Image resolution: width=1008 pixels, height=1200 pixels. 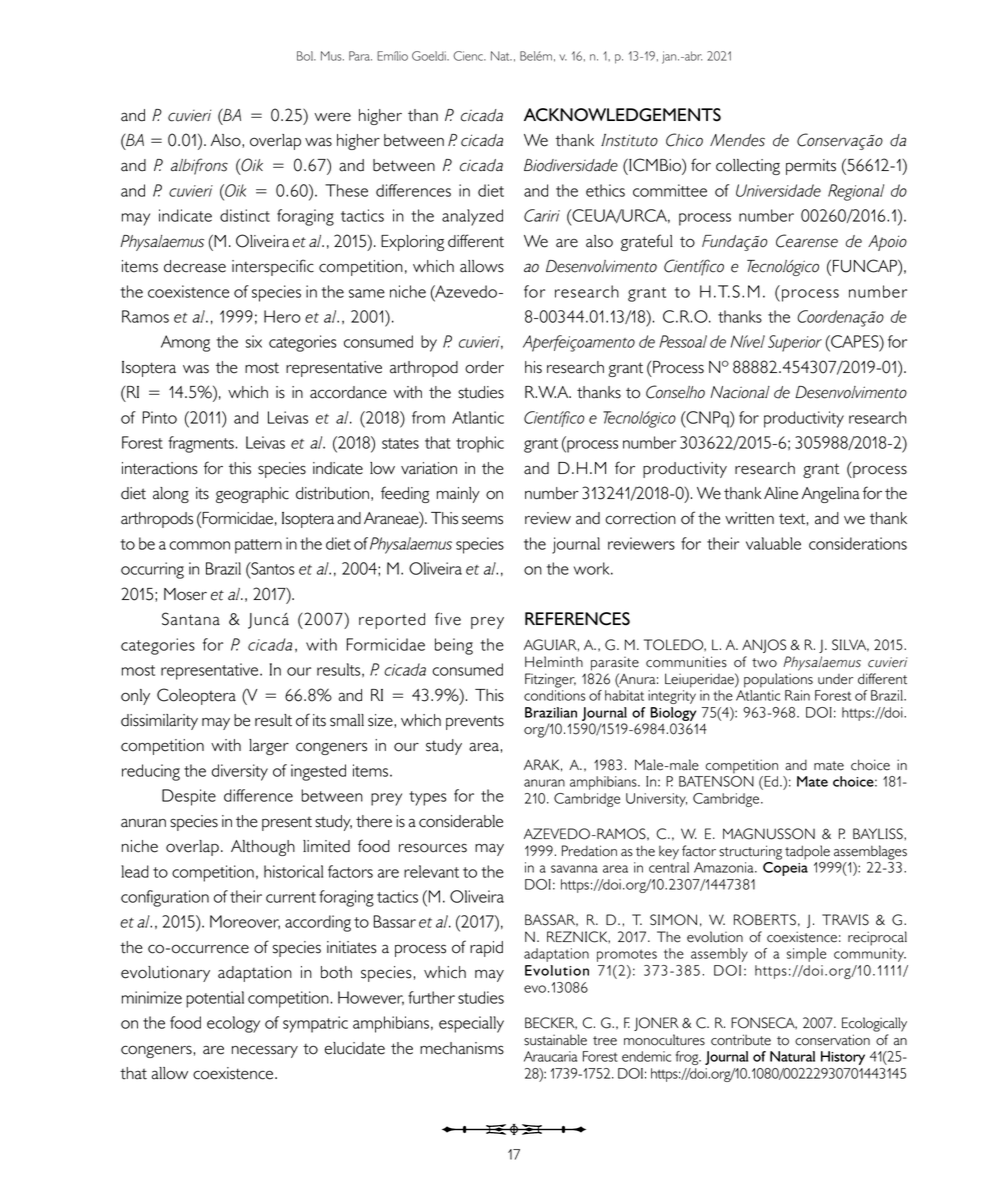 I want to click on six, so click(x=254, y=341).
